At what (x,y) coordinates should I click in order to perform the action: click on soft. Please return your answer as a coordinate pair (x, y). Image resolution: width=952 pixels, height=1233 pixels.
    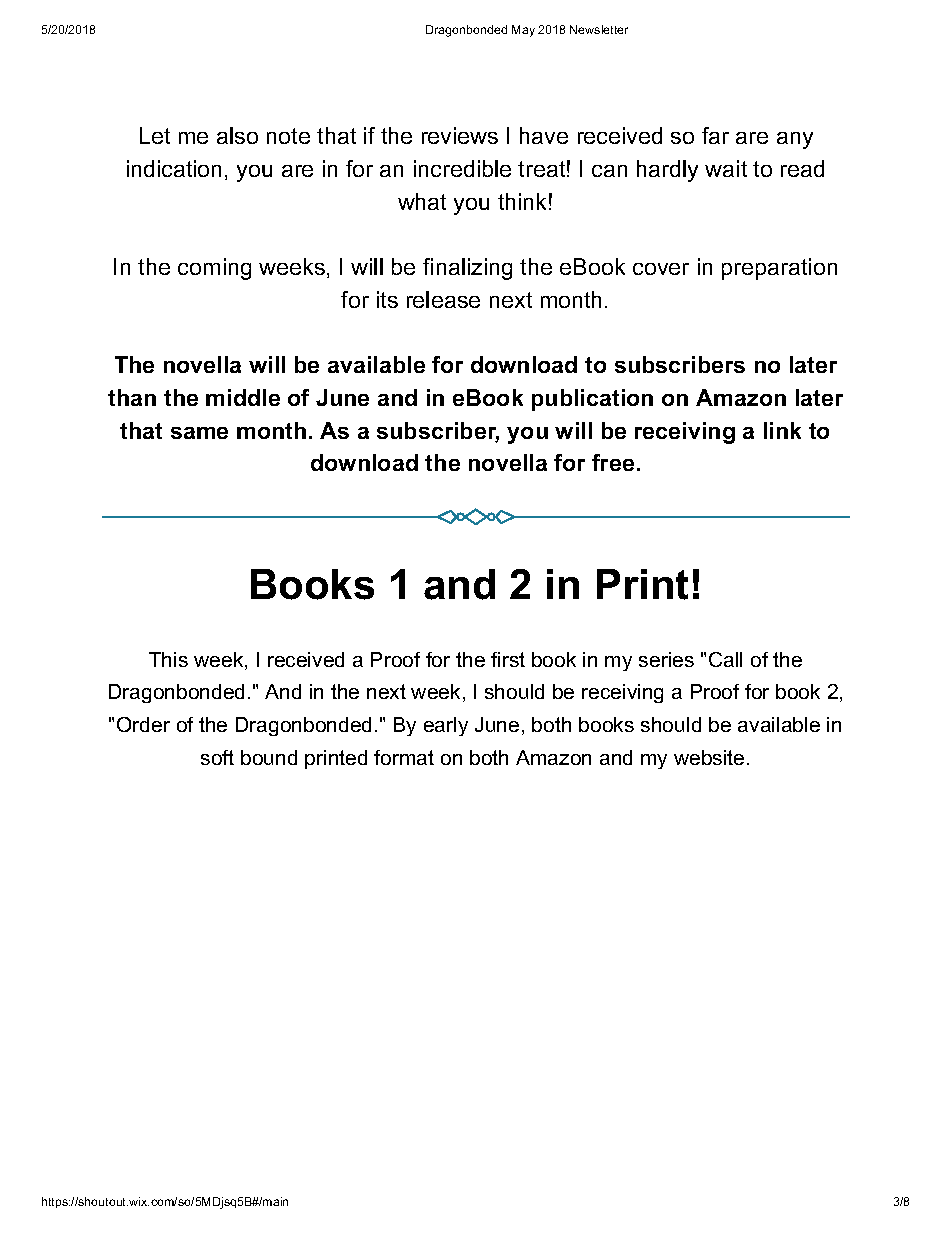
    Looking at the image, I should click on (217, 757).
